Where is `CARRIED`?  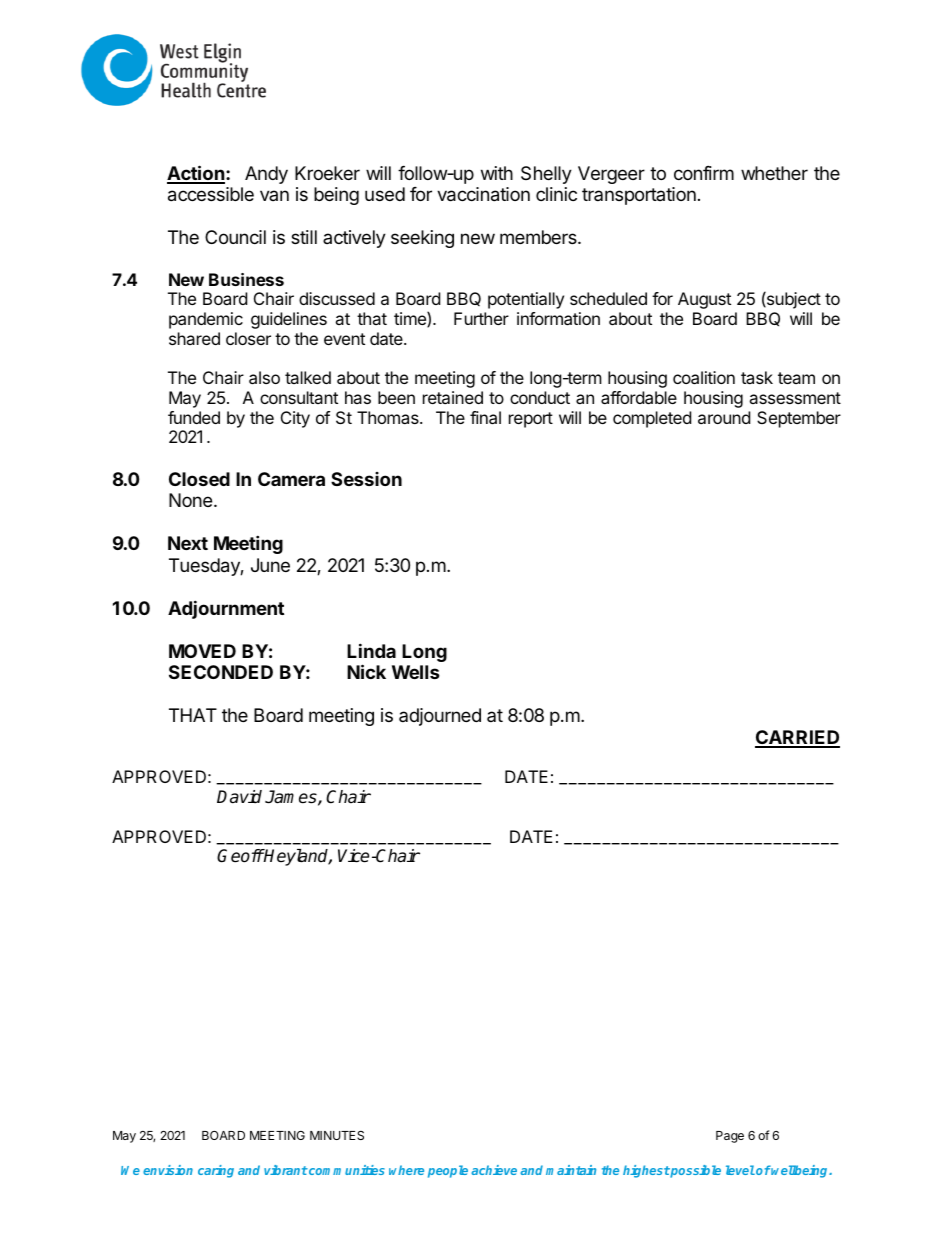 CARRIED is located at coordinates (797, 738).
